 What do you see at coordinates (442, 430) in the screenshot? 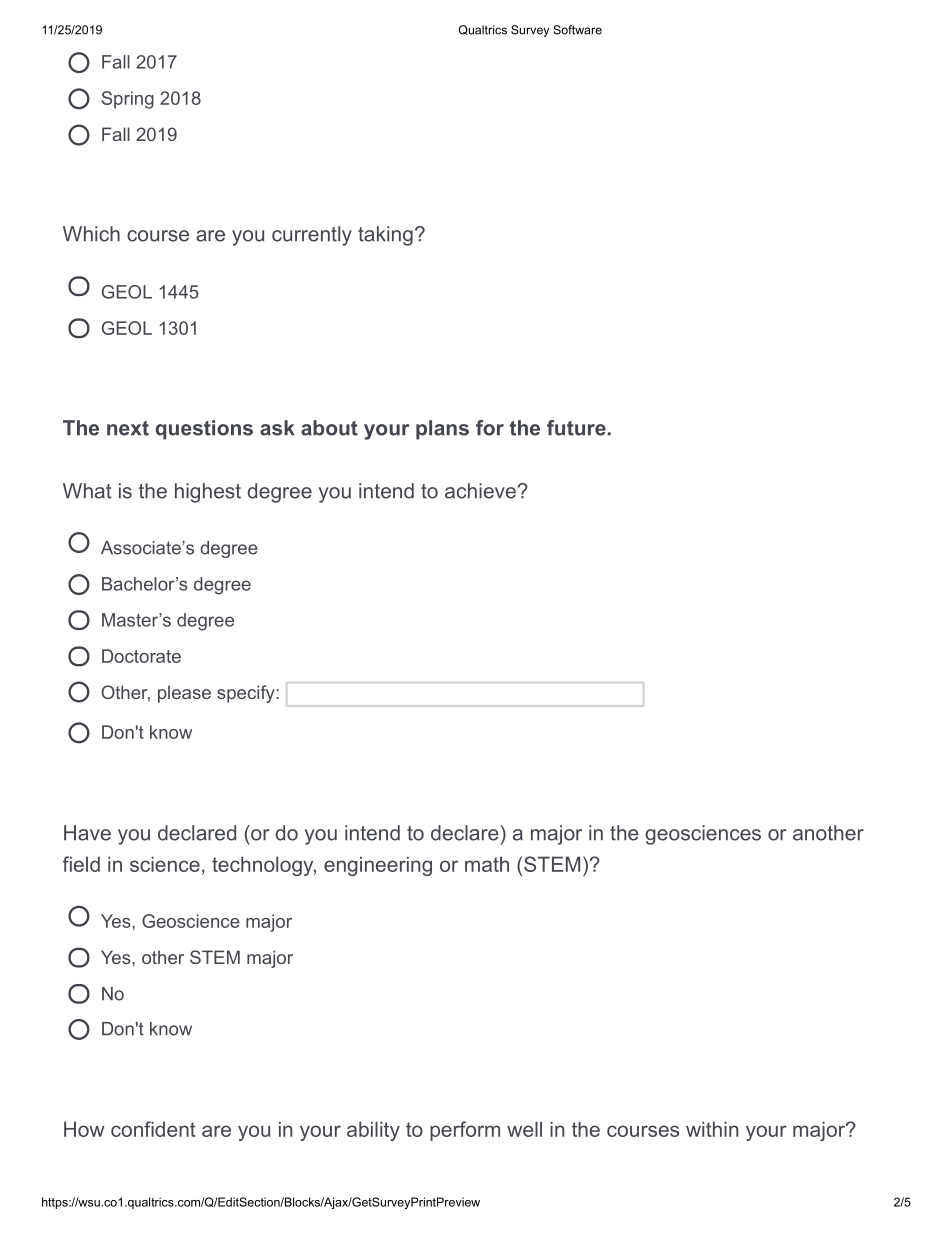
I see `plans` at bounding box center [442, 430].
